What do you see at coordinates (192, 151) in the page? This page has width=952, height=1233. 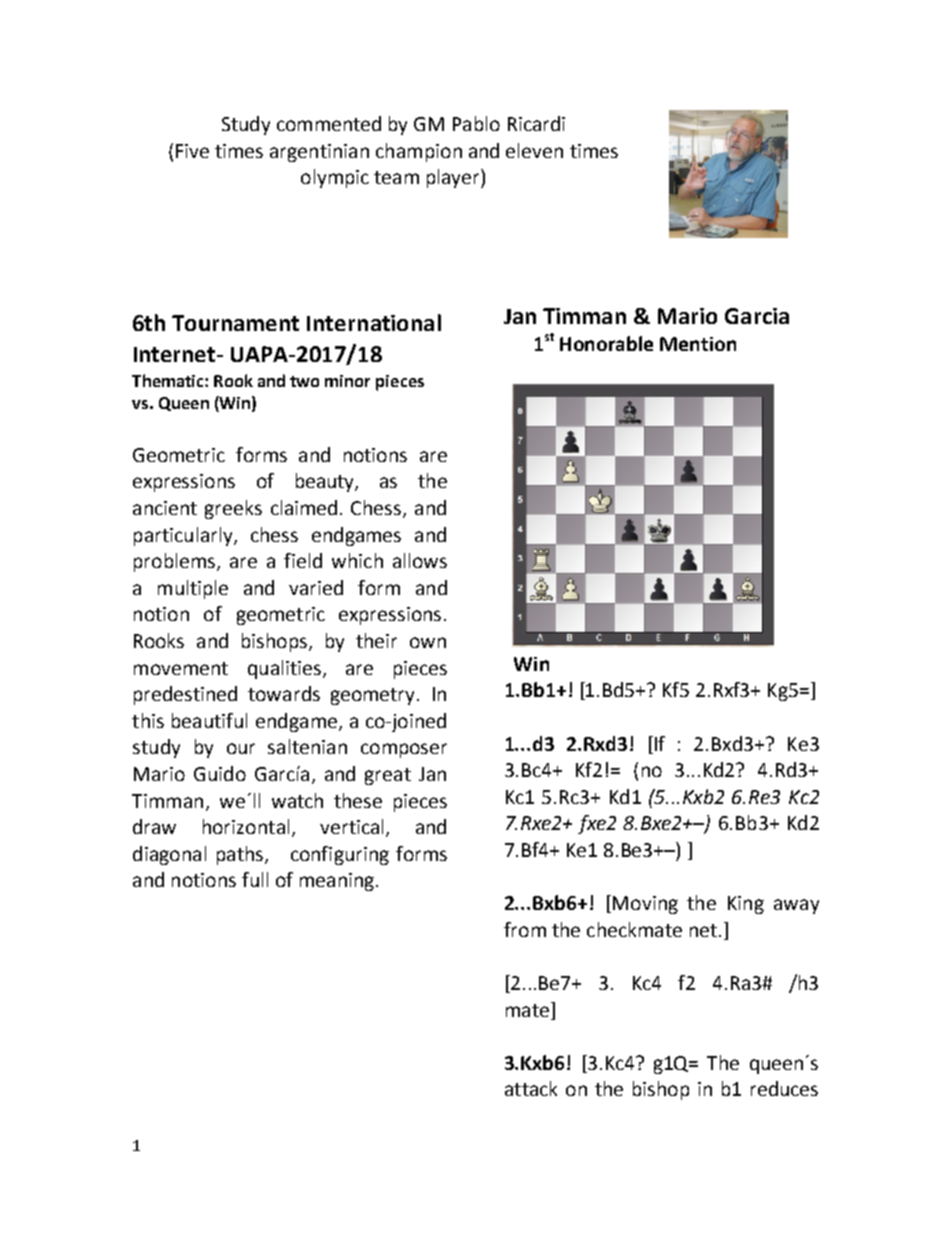 I see `Five` at bounding box center [192, 151].
